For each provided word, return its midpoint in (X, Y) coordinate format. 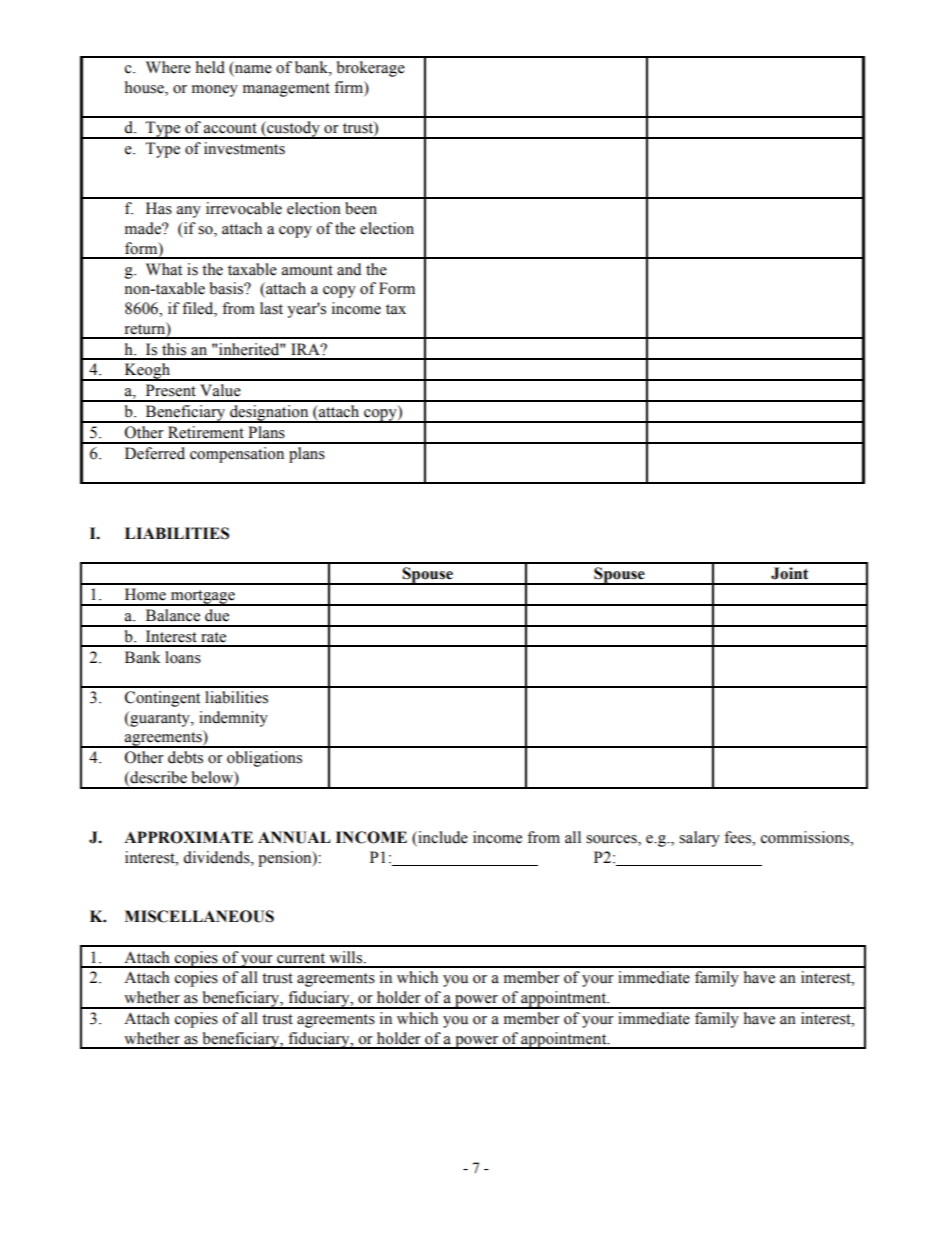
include (442, 838)
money (215, 91)
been (361, 208)
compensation (237, 455)
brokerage (371, 69)
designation (269, 414)
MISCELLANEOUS (199, 916)
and (349, 269)
